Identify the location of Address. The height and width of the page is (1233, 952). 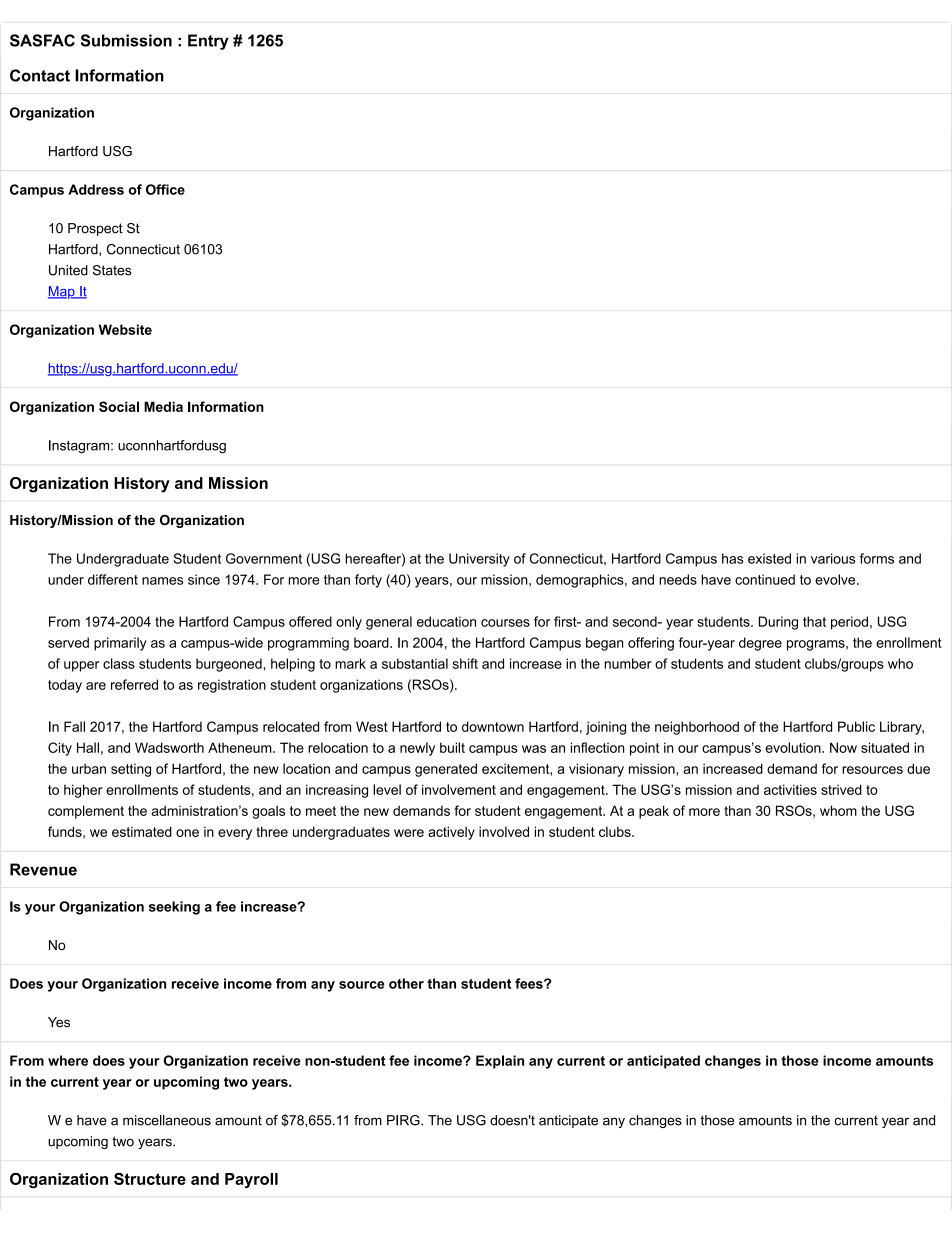
(96, 189).
